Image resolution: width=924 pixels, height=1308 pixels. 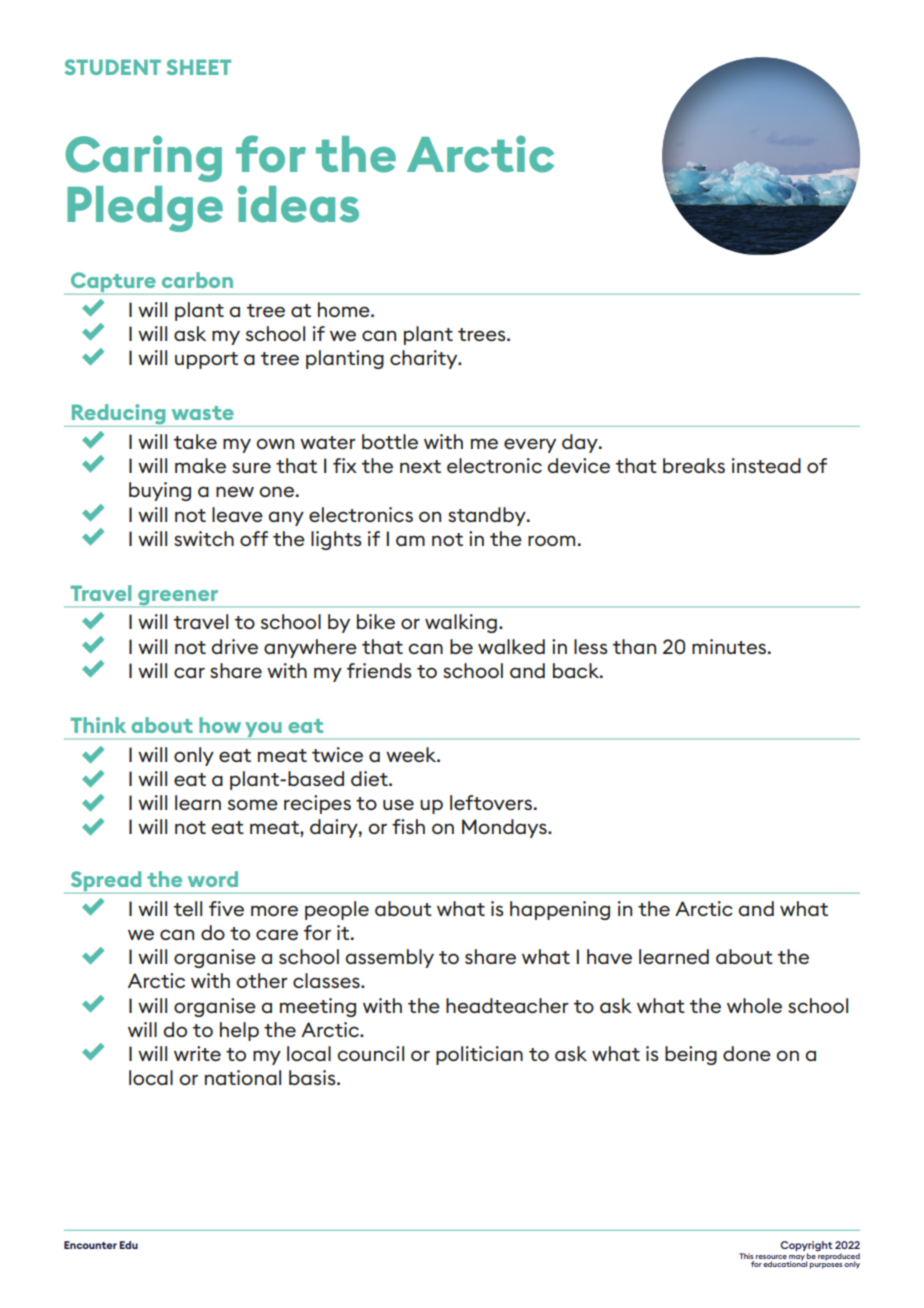 I want to click on next, so click(x=420, y=466).
